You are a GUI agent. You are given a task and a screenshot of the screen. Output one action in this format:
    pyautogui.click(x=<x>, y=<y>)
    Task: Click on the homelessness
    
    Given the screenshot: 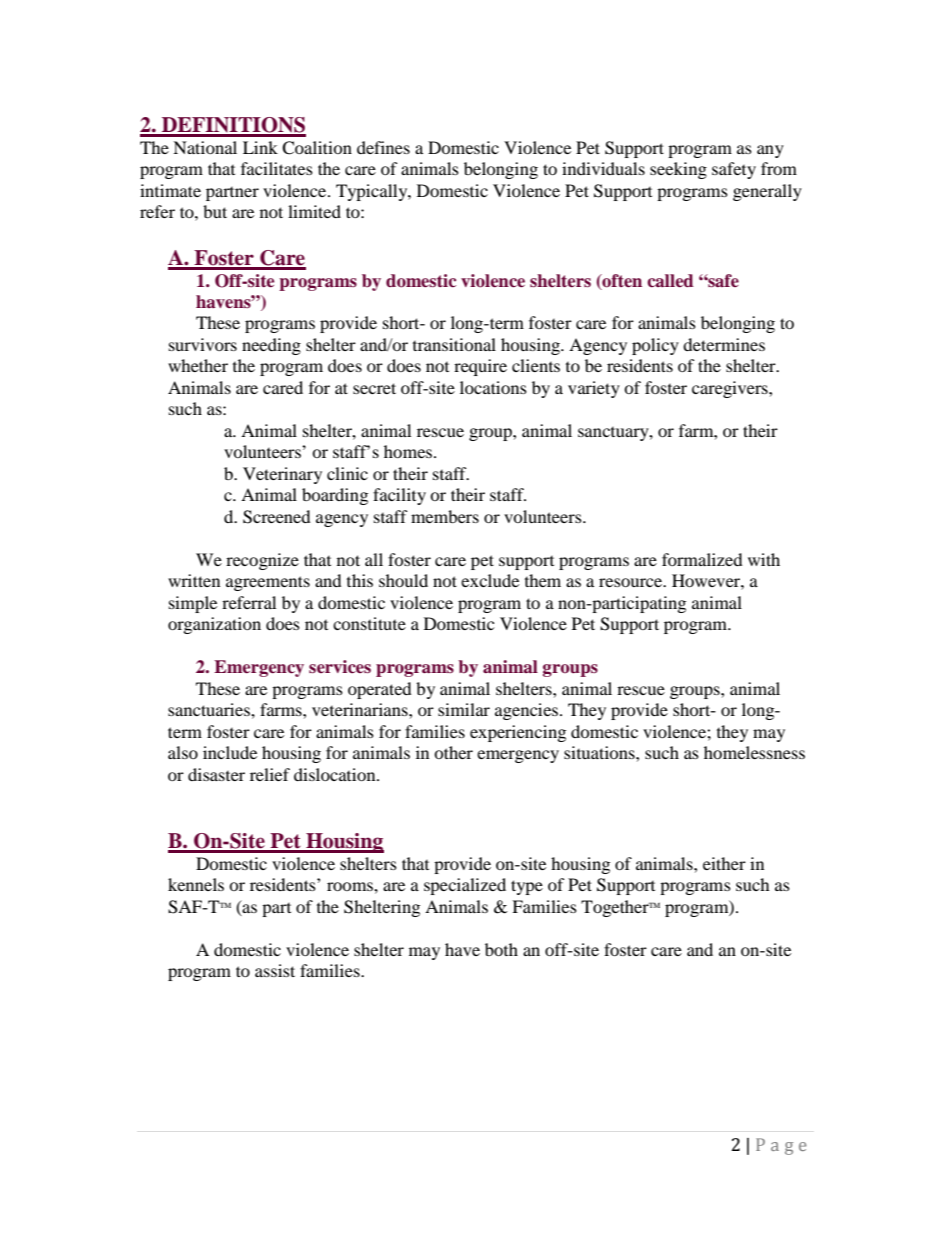 What is the action you would take?
    pyautogui.click(x=754, y=752)
